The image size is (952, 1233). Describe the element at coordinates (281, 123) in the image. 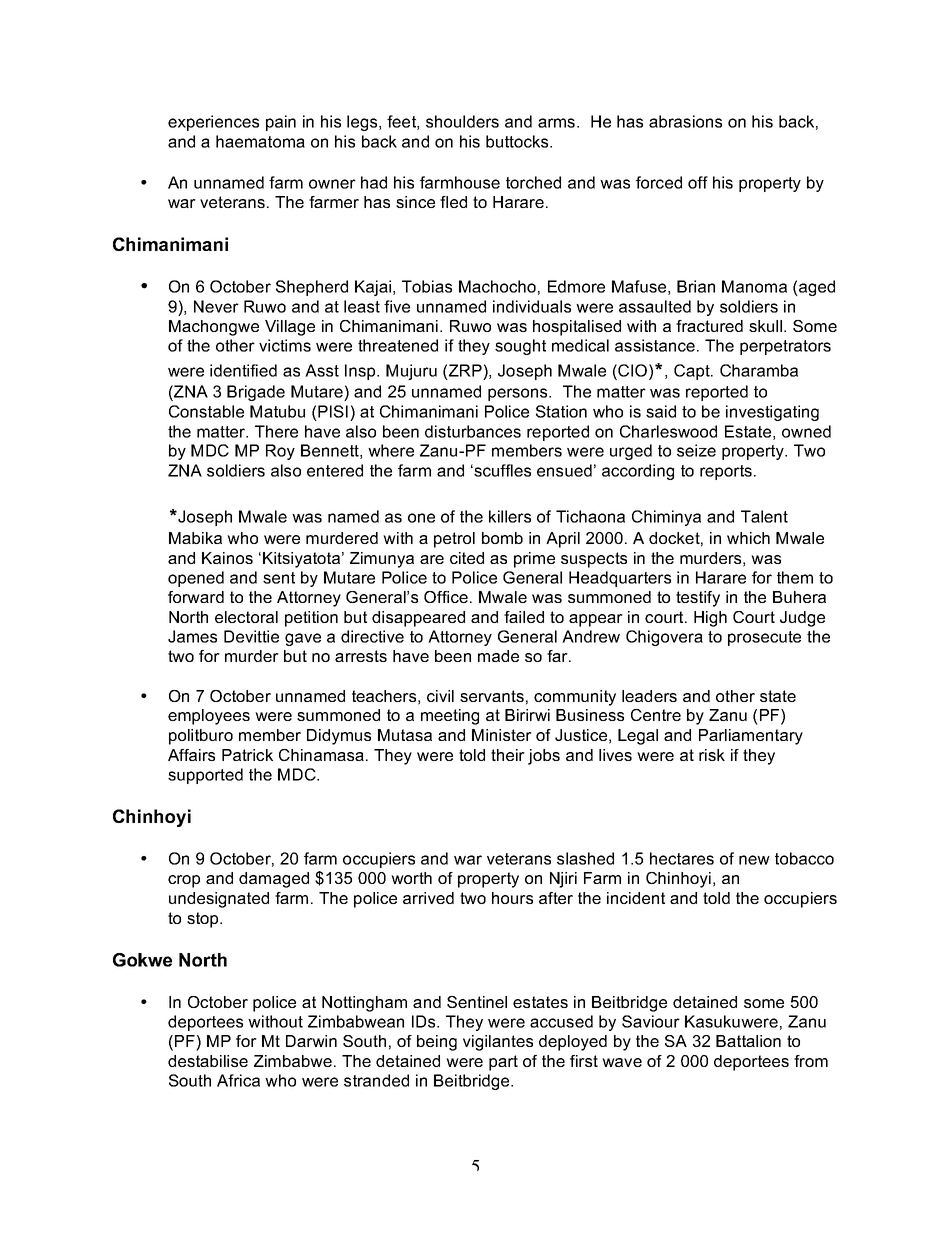

I see `pain` at that location.
